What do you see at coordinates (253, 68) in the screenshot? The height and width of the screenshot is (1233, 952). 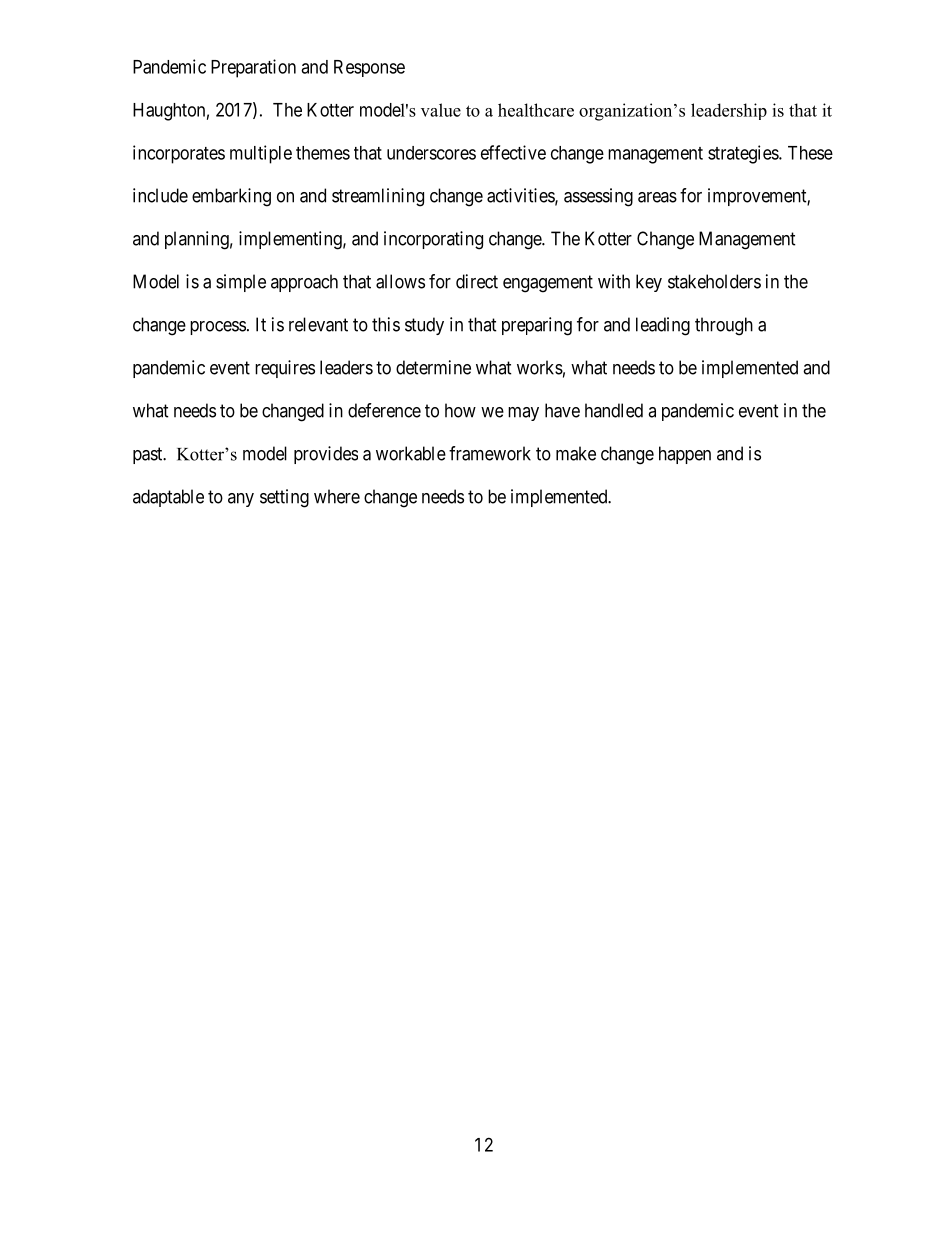 I see `Preparation` at bounding box center [253, 68].
